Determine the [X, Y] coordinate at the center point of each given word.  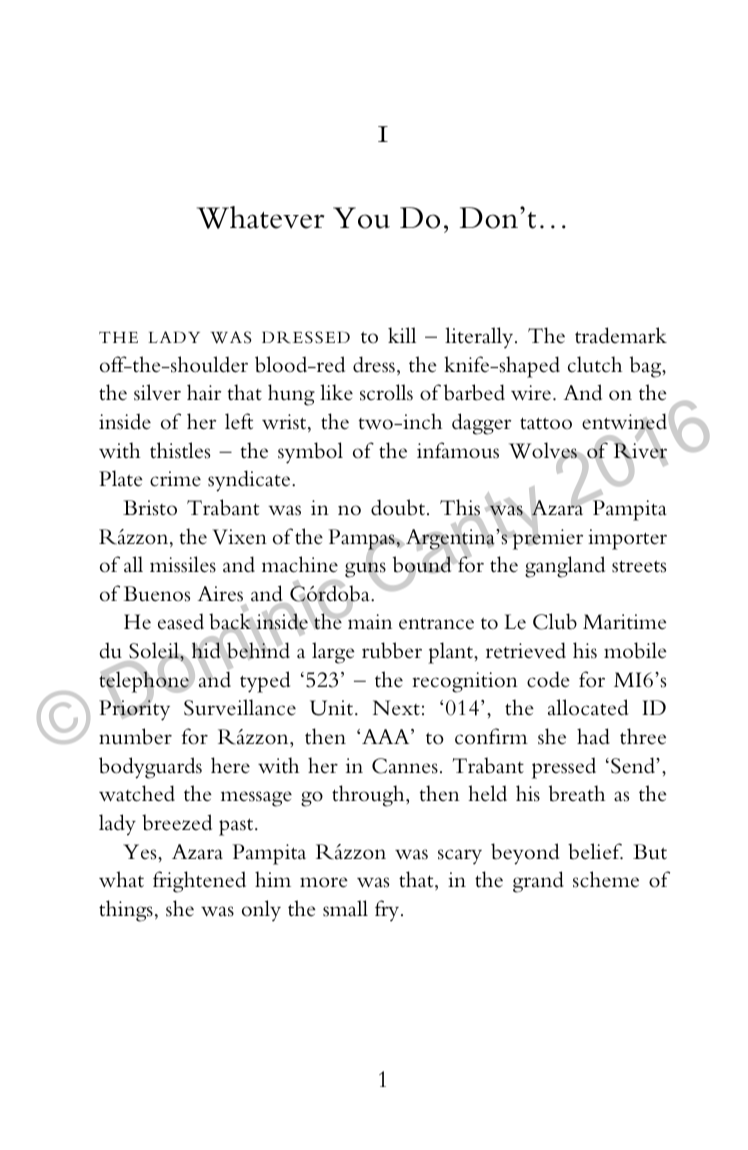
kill [402, 335]
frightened [199, 882]
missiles [183, 564]
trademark [621, 335]
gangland [565, 567]
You [361, 218]
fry [388, 911]
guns [365, 570]
